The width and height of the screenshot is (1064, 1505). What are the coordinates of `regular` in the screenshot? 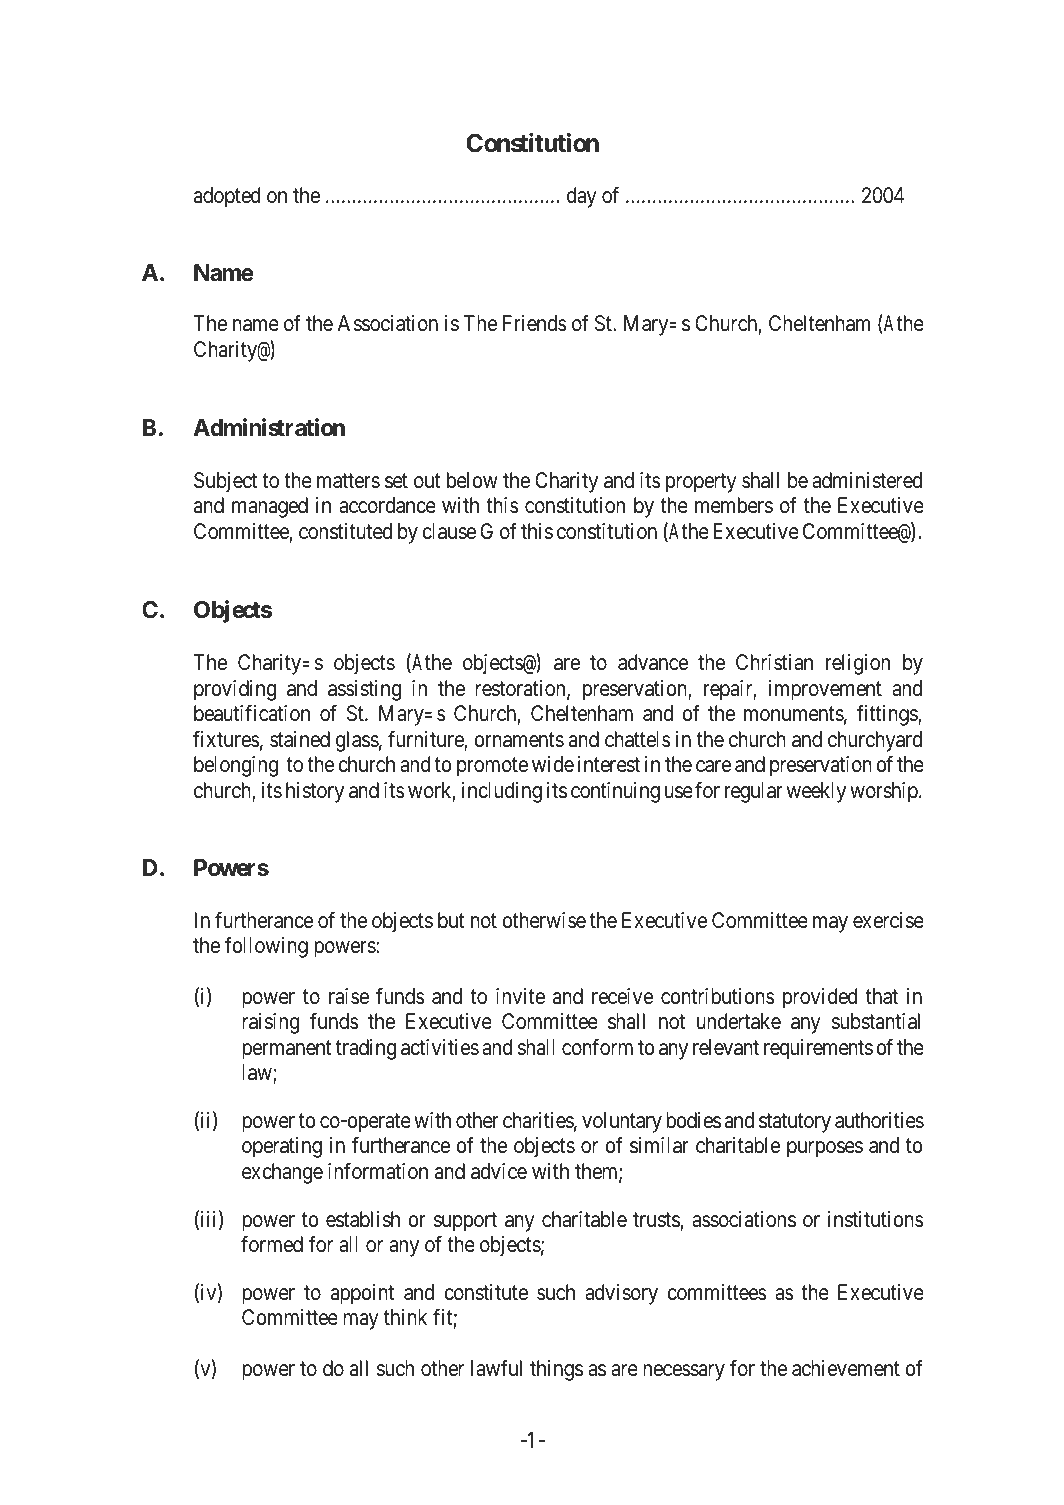 It's located at (754, 792).
